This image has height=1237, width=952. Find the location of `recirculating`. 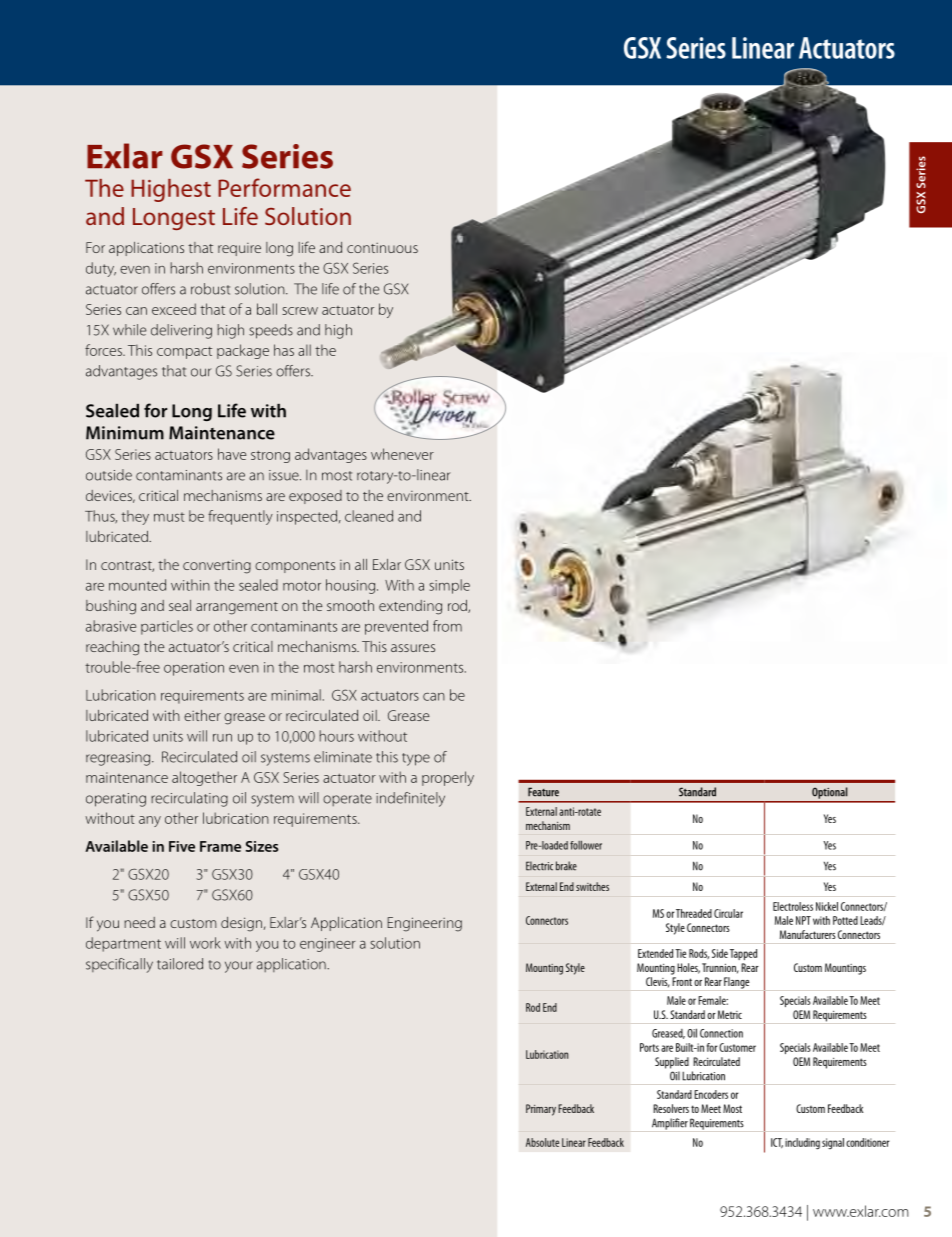

recirculating is located at coordinates (189, 799).
